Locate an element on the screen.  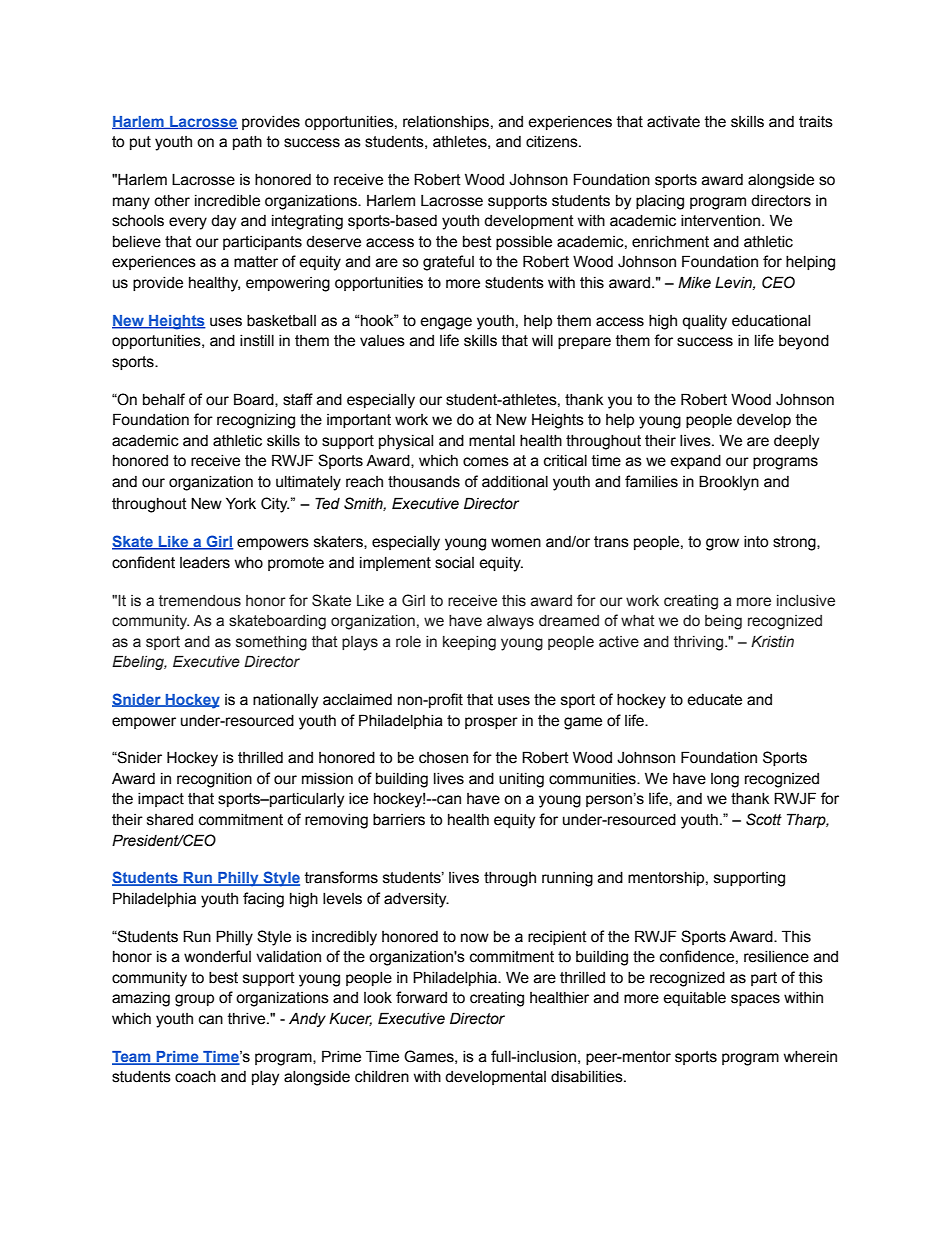
always is located at coordinates (510, 622).
